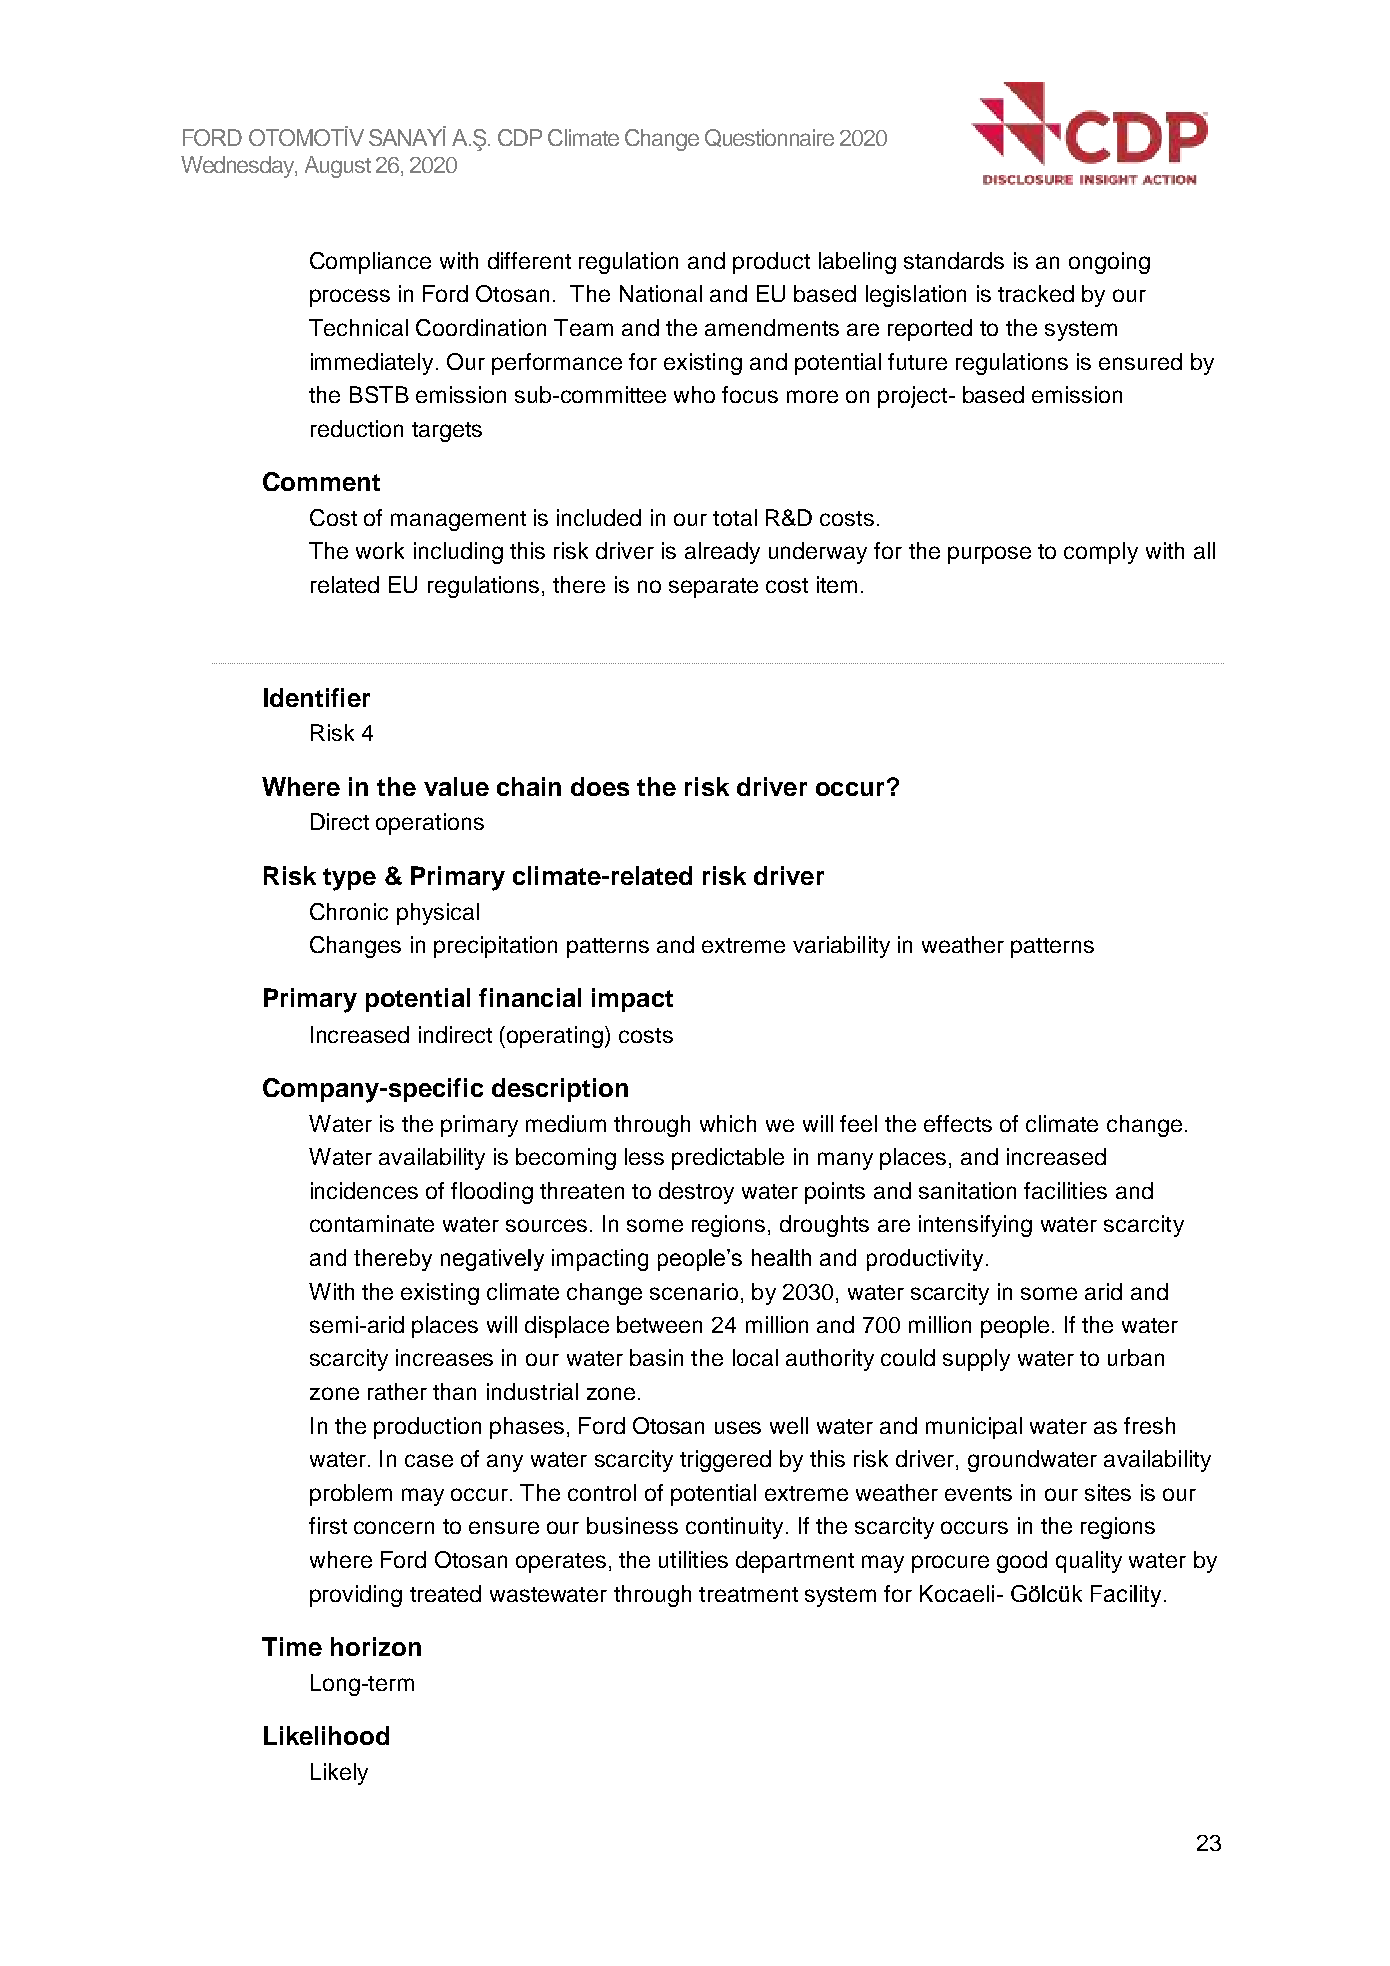 This screenshot has height=1966, width=1390. Describe the element at coordinates (841, 947) in the screenshot. I see `variability` at that location.
